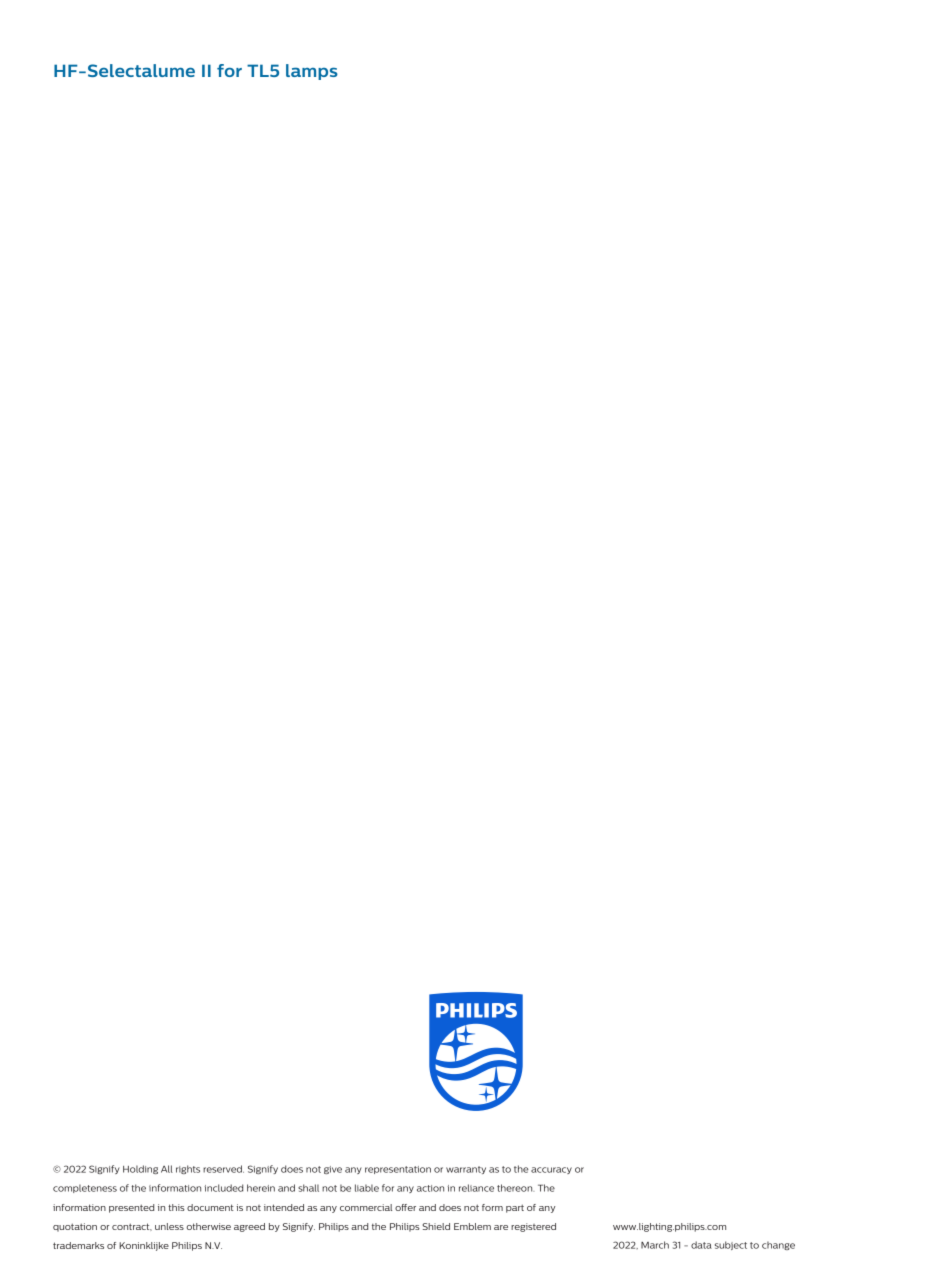 This screenshot has width=952, height=1265. I want to click on lamps, so click(312, 72).
